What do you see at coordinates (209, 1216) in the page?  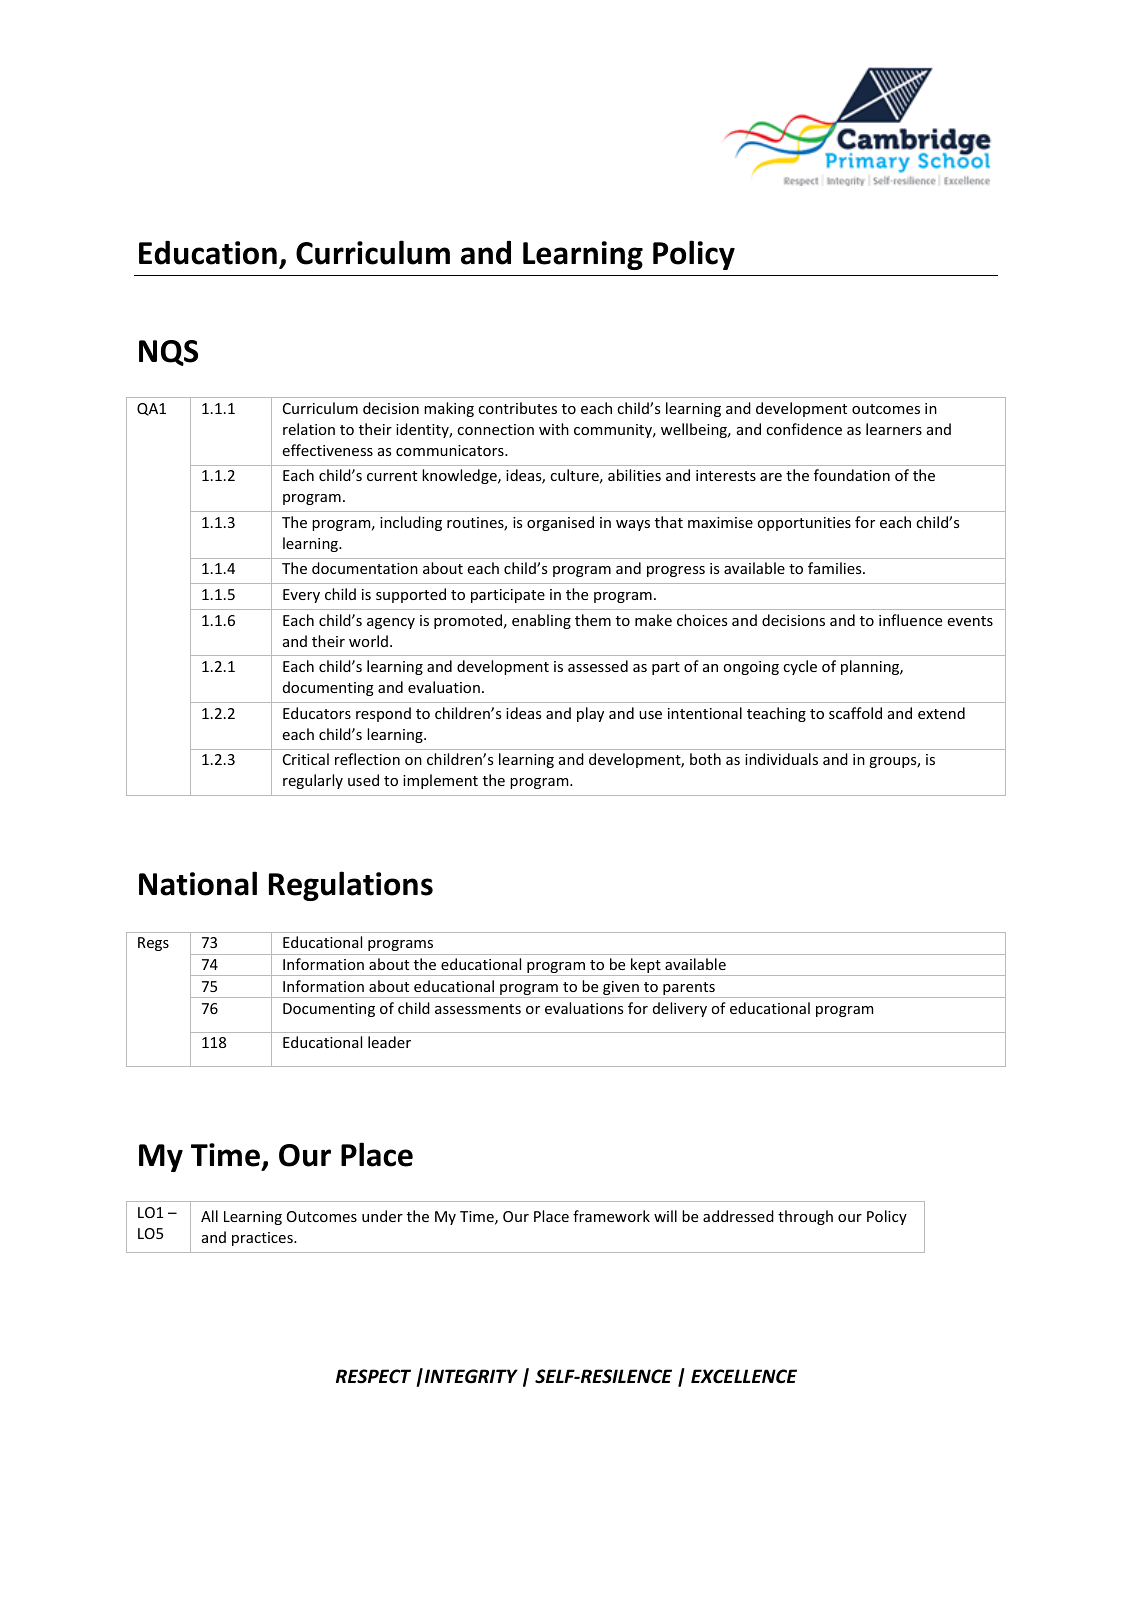 I see `All` at bounding box center [209, 1216].
